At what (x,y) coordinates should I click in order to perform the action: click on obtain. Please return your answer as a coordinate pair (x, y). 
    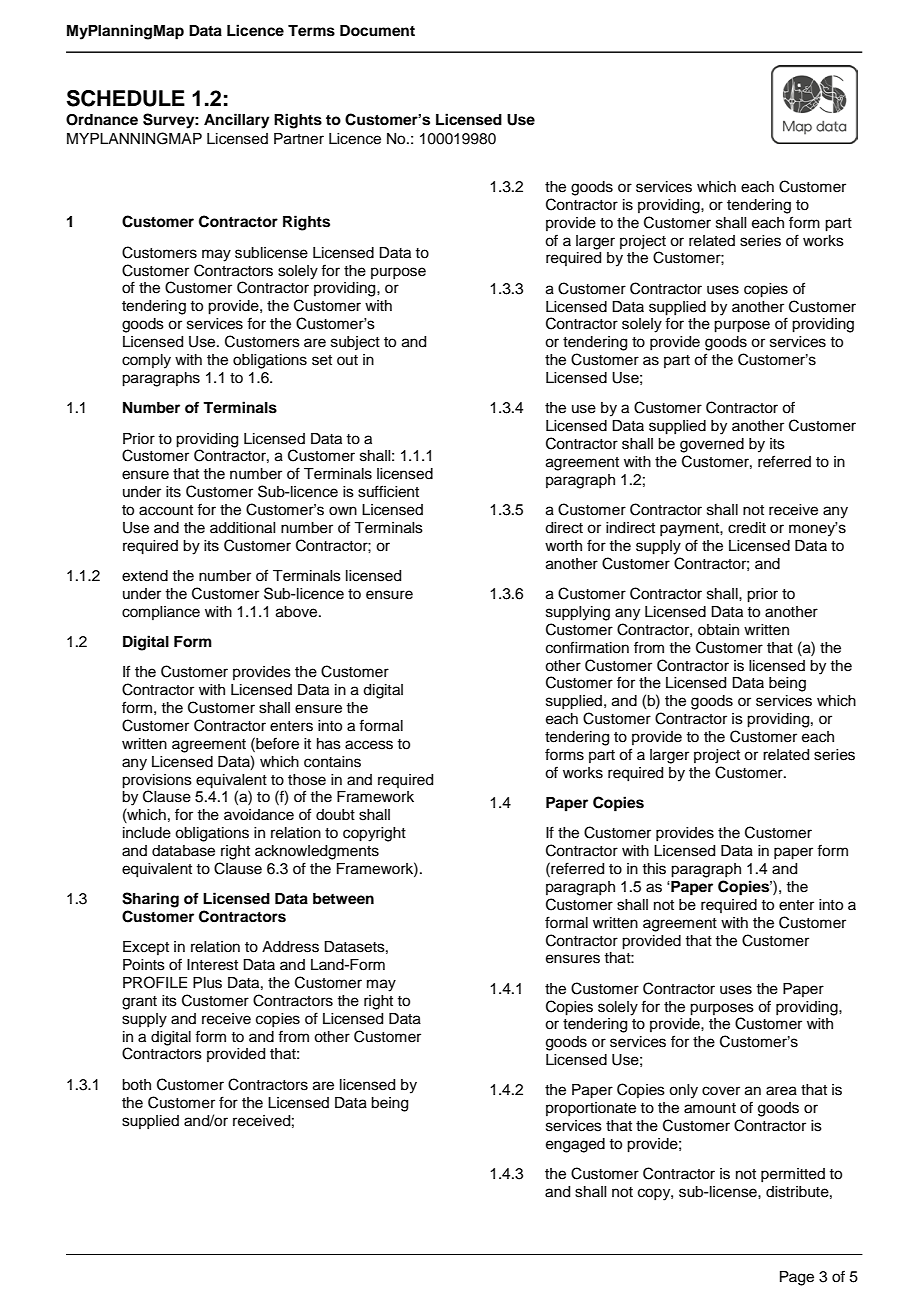
    Looking at the image, I should click on (718, 630).
